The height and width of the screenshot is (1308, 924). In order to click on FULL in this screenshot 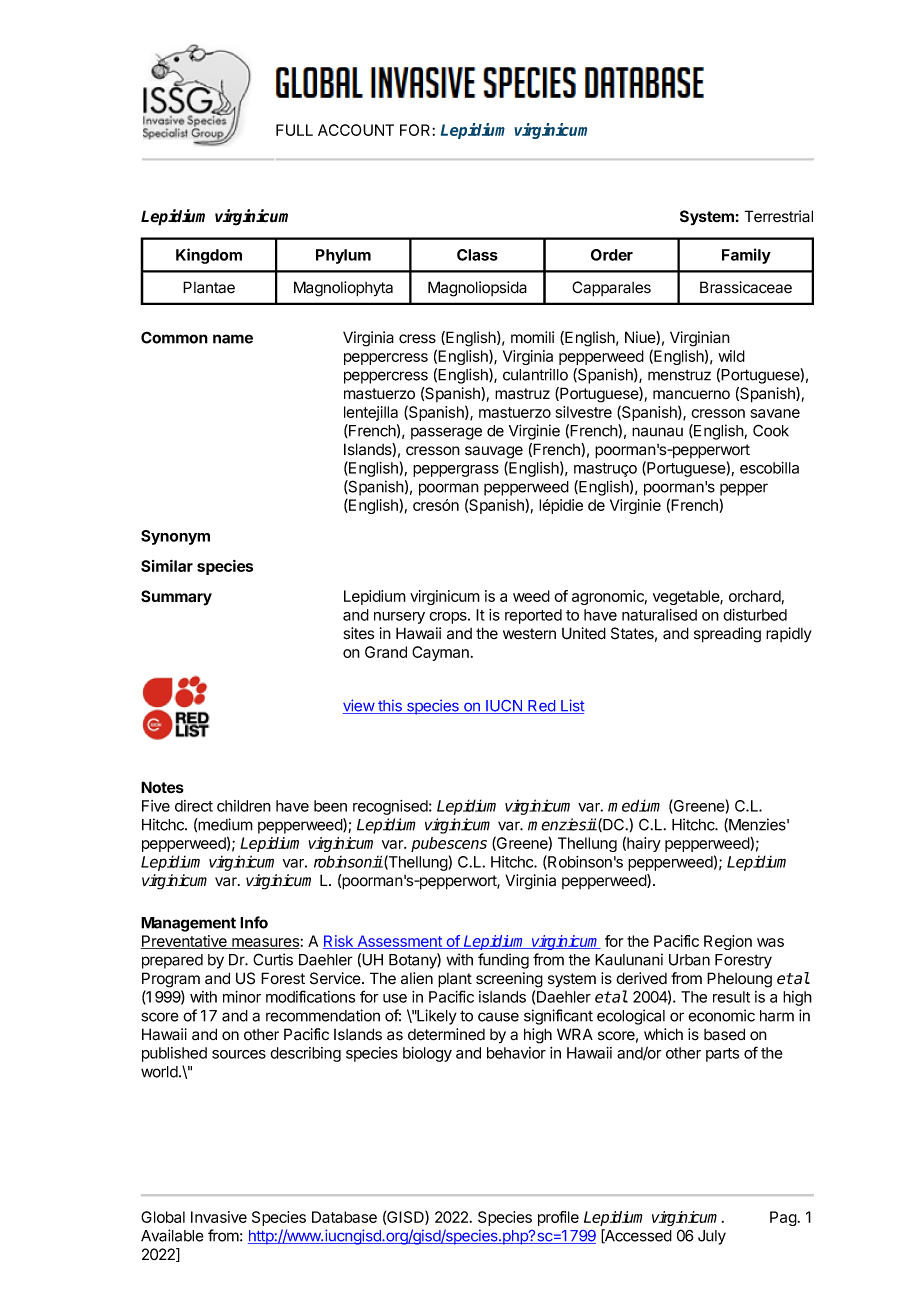, I will do `click(294, 130)`.
